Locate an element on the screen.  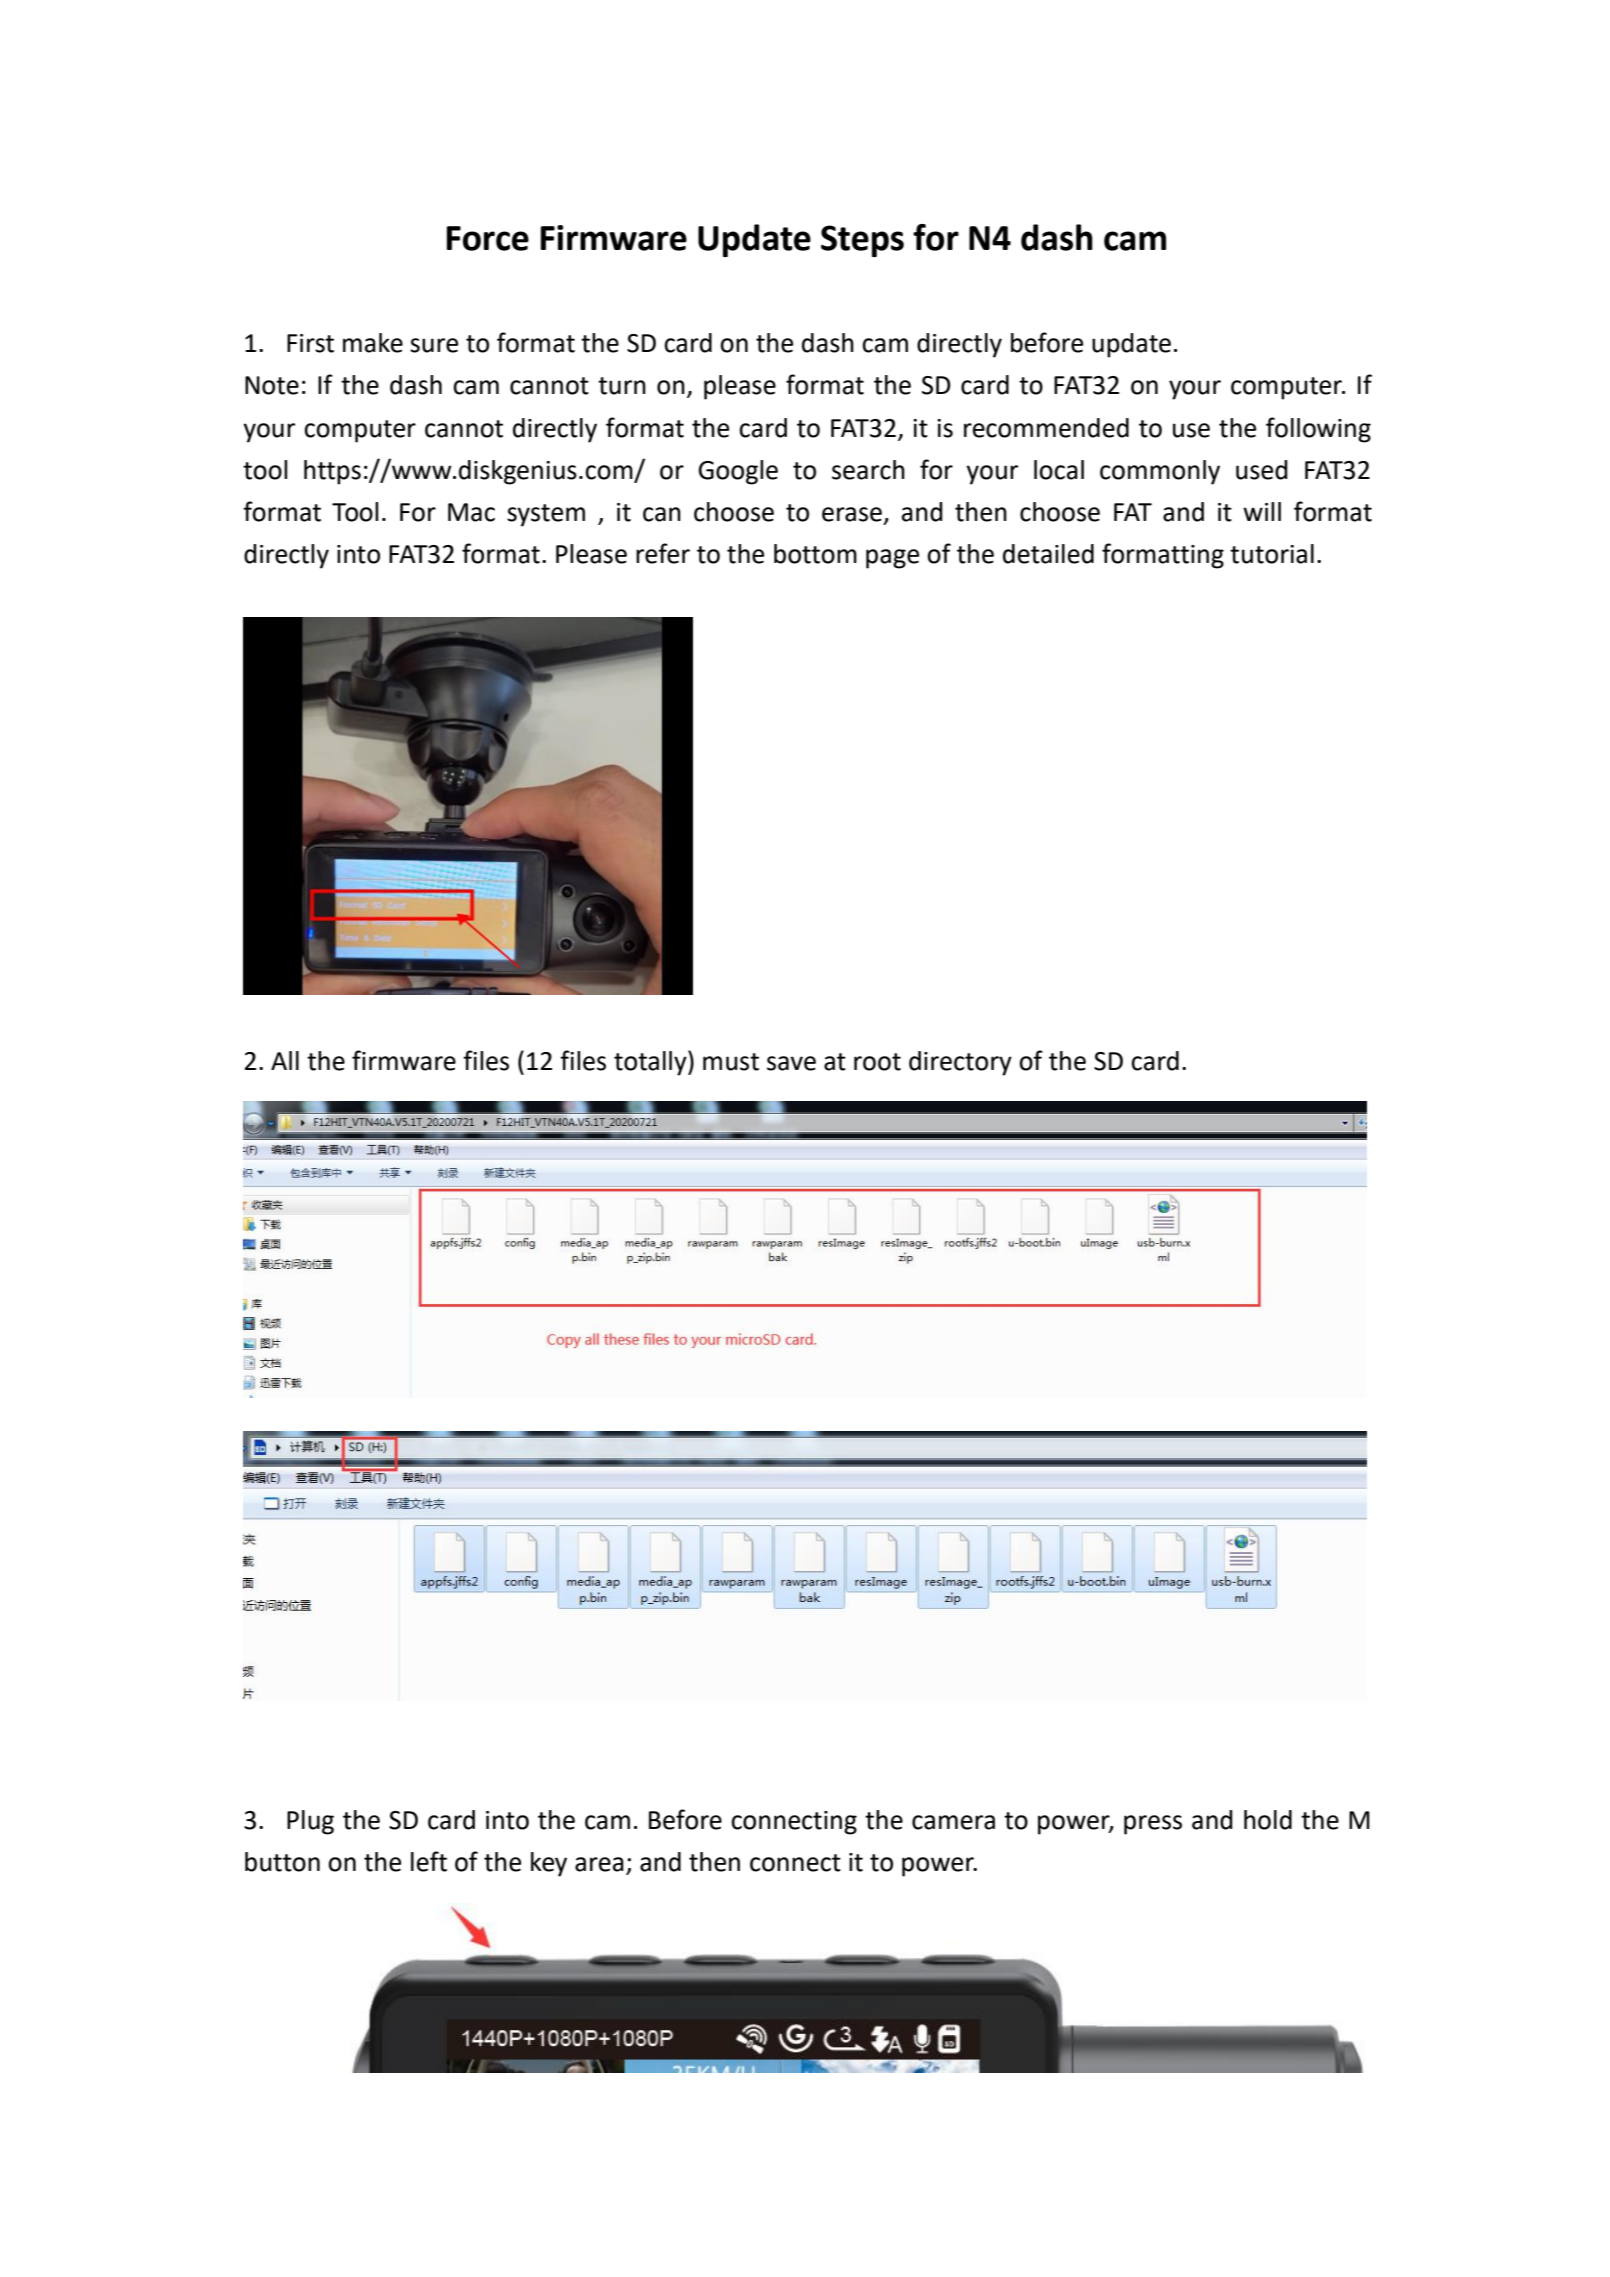
Mac is located at coordinates (471, 512).
